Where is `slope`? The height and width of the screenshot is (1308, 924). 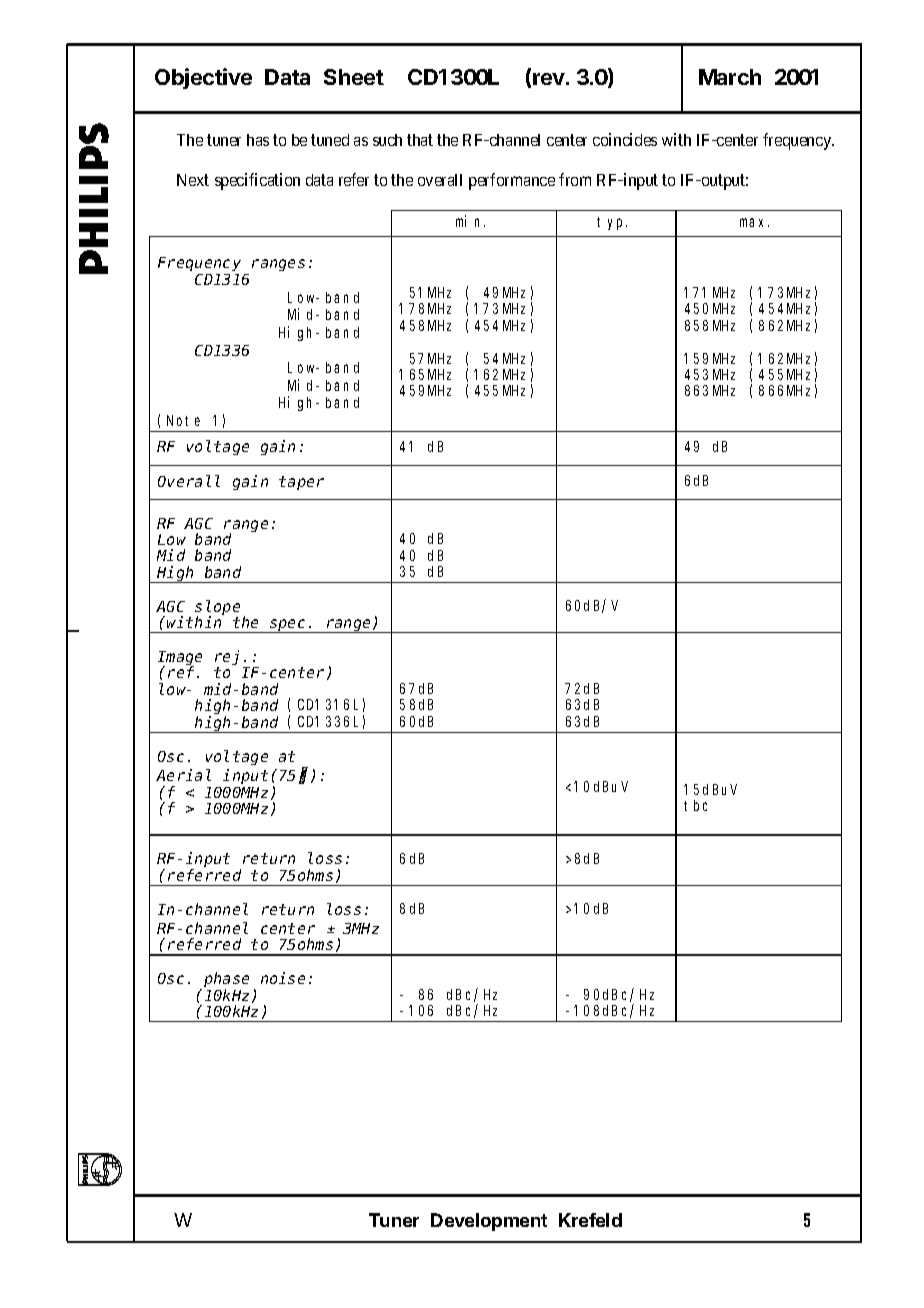
slope is located at coordinates (217, 608).
